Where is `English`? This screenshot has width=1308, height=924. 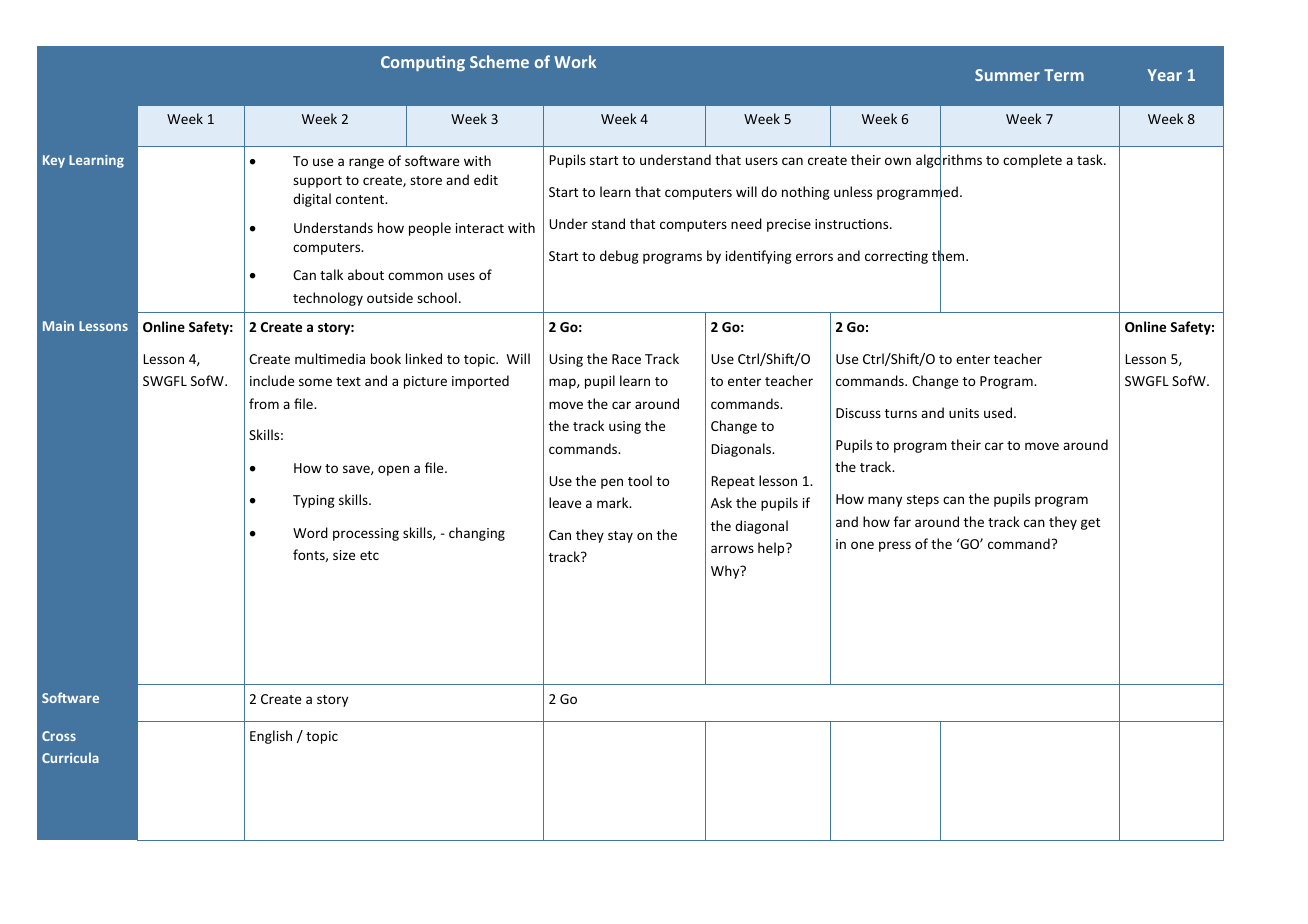
English is located at coordinates (271, 737).
